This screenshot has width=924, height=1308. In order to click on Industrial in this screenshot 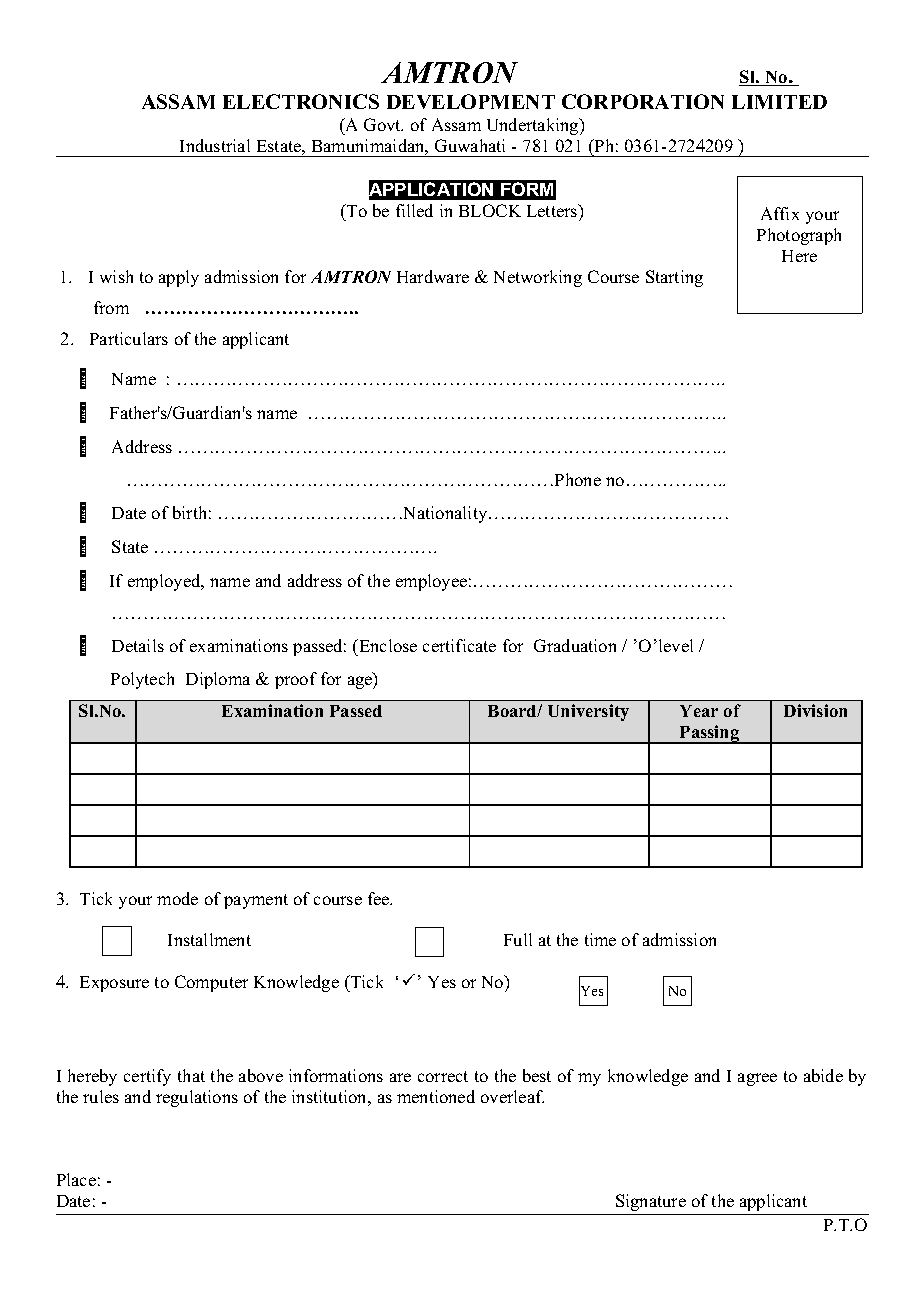, I will do `click(215, 145)`.
